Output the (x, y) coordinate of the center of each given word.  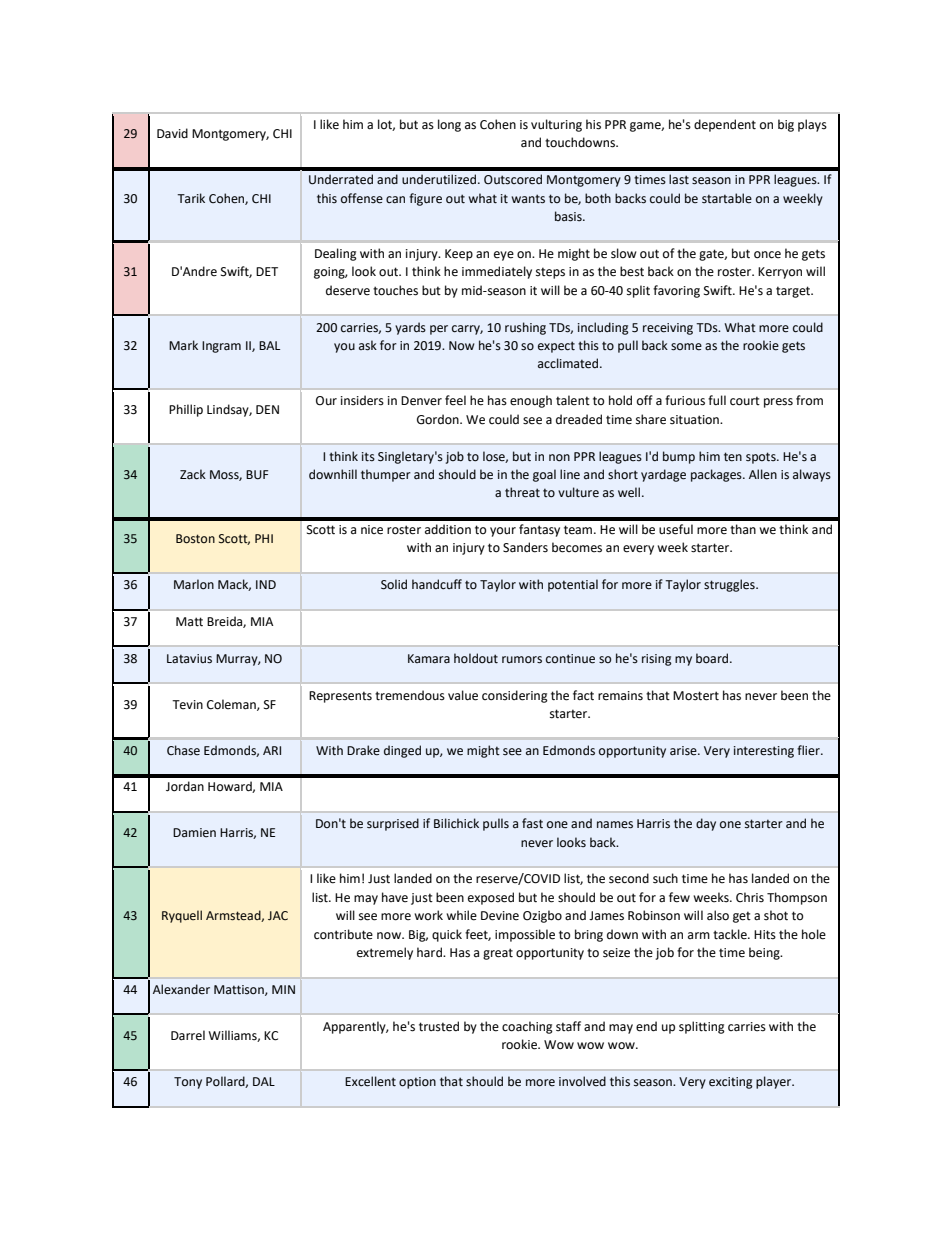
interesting (764, 752)
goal (544, 475)
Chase (183, 750)
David (172, 133)
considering (515, 696)
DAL (264, 1081)
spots (762, 458)
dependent (725, 125)
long (449, 125)
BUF (257, 475)
